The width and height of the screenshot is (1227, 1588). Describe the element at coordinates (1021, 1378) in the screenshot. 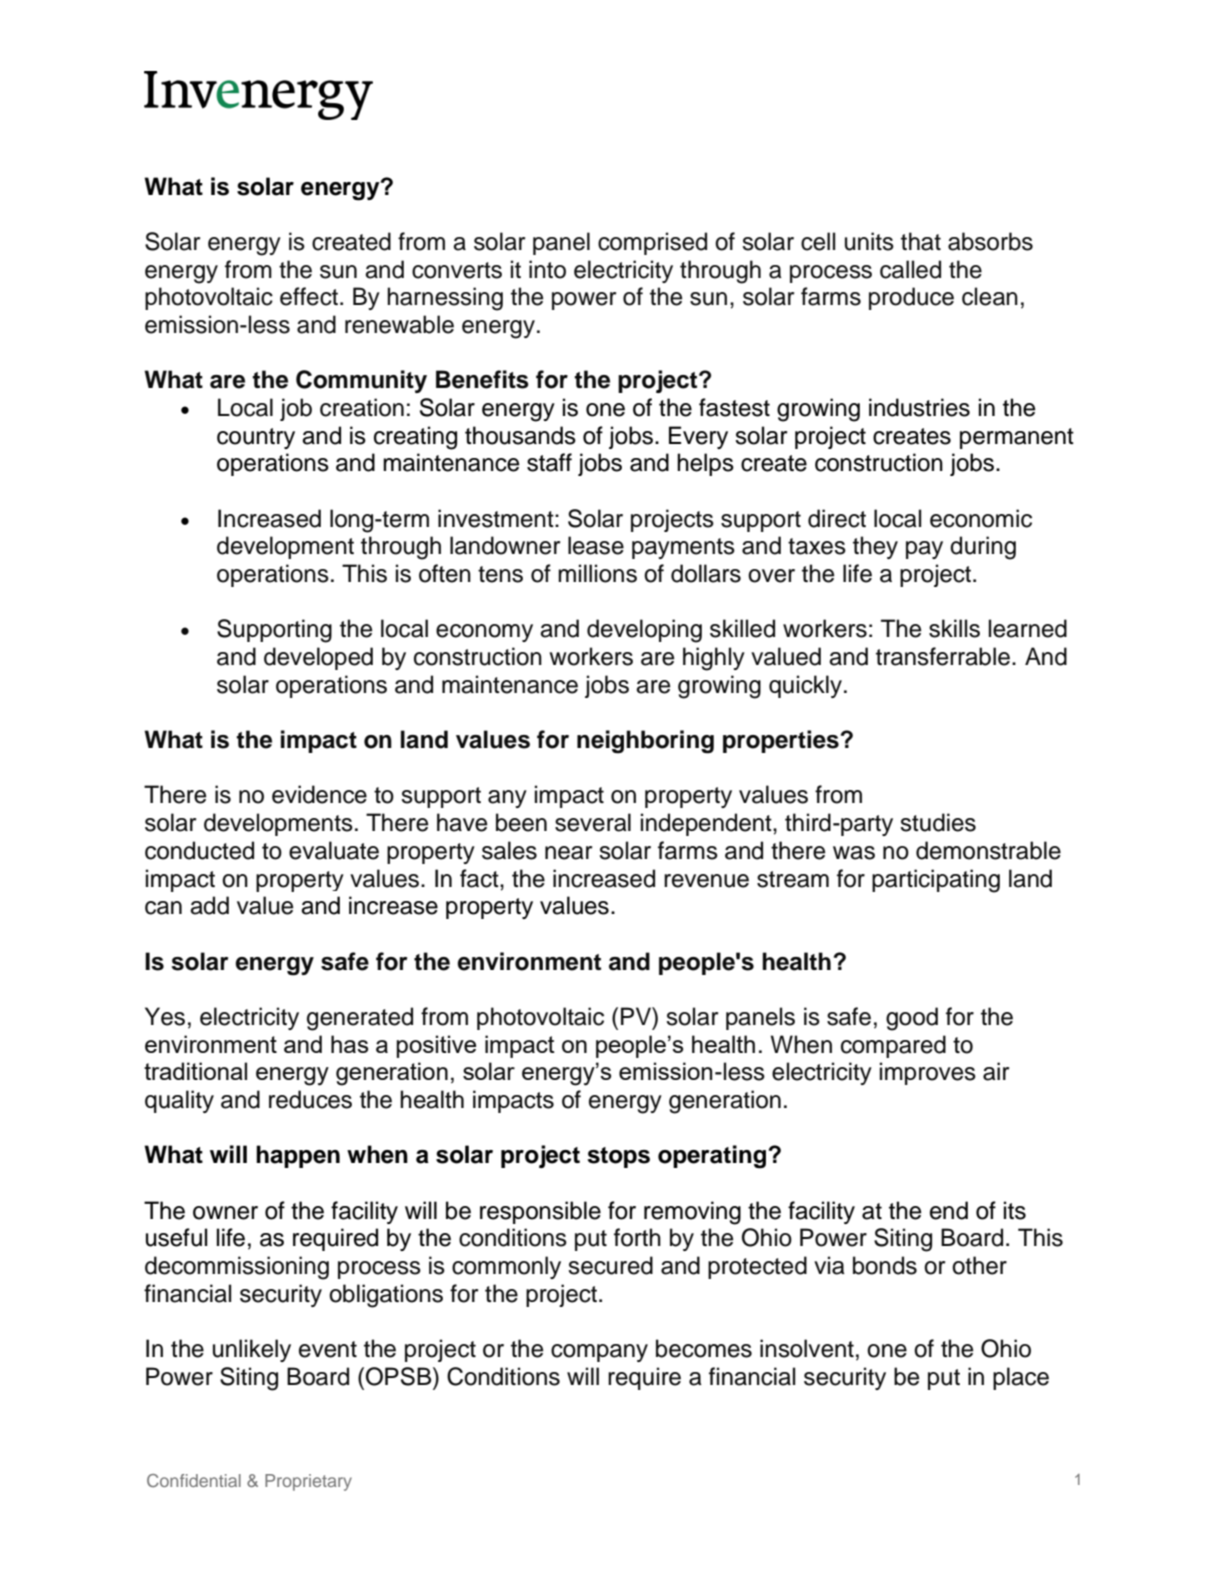

I see `place` at that location.
